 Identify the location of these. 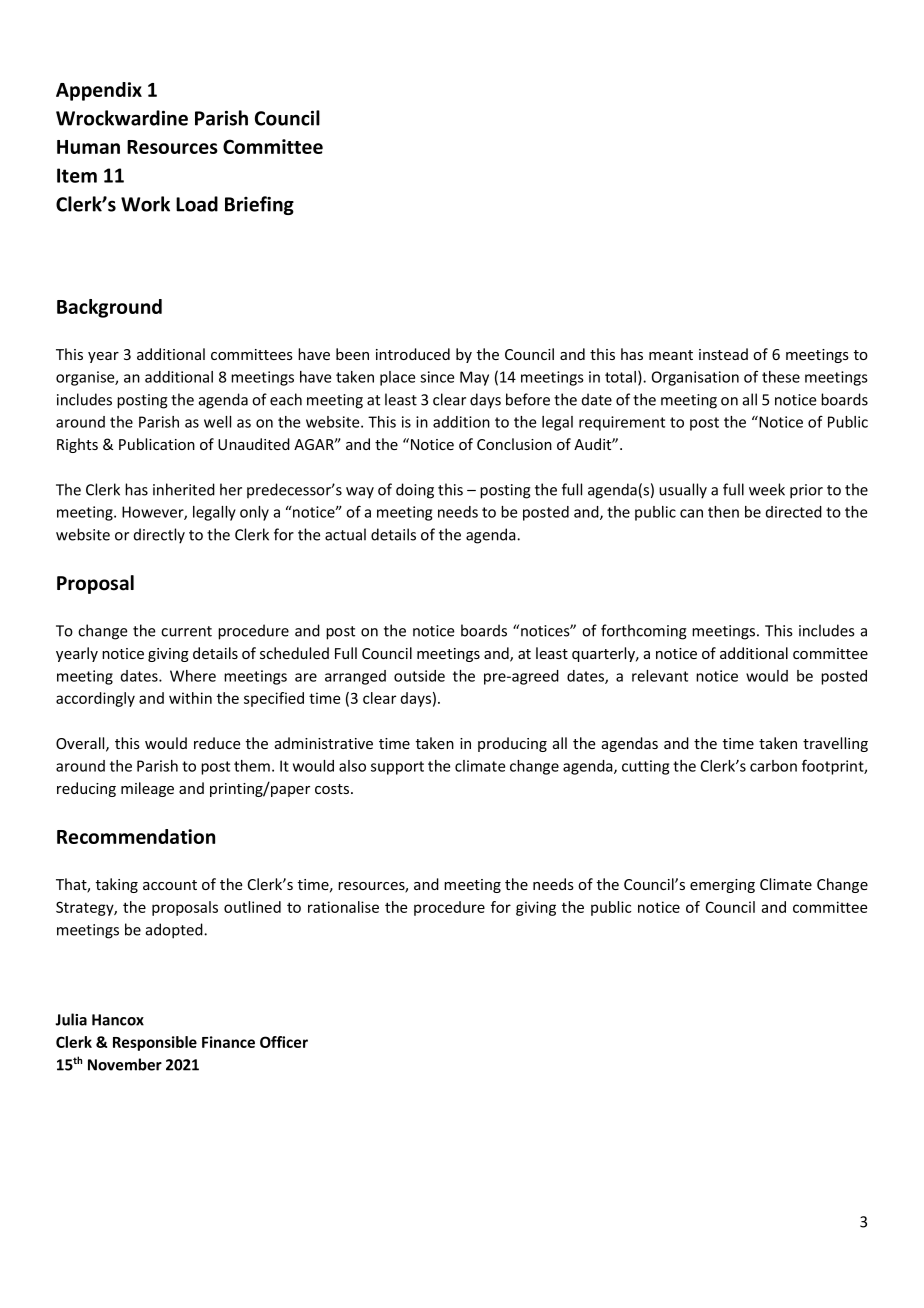
(781, 377).
